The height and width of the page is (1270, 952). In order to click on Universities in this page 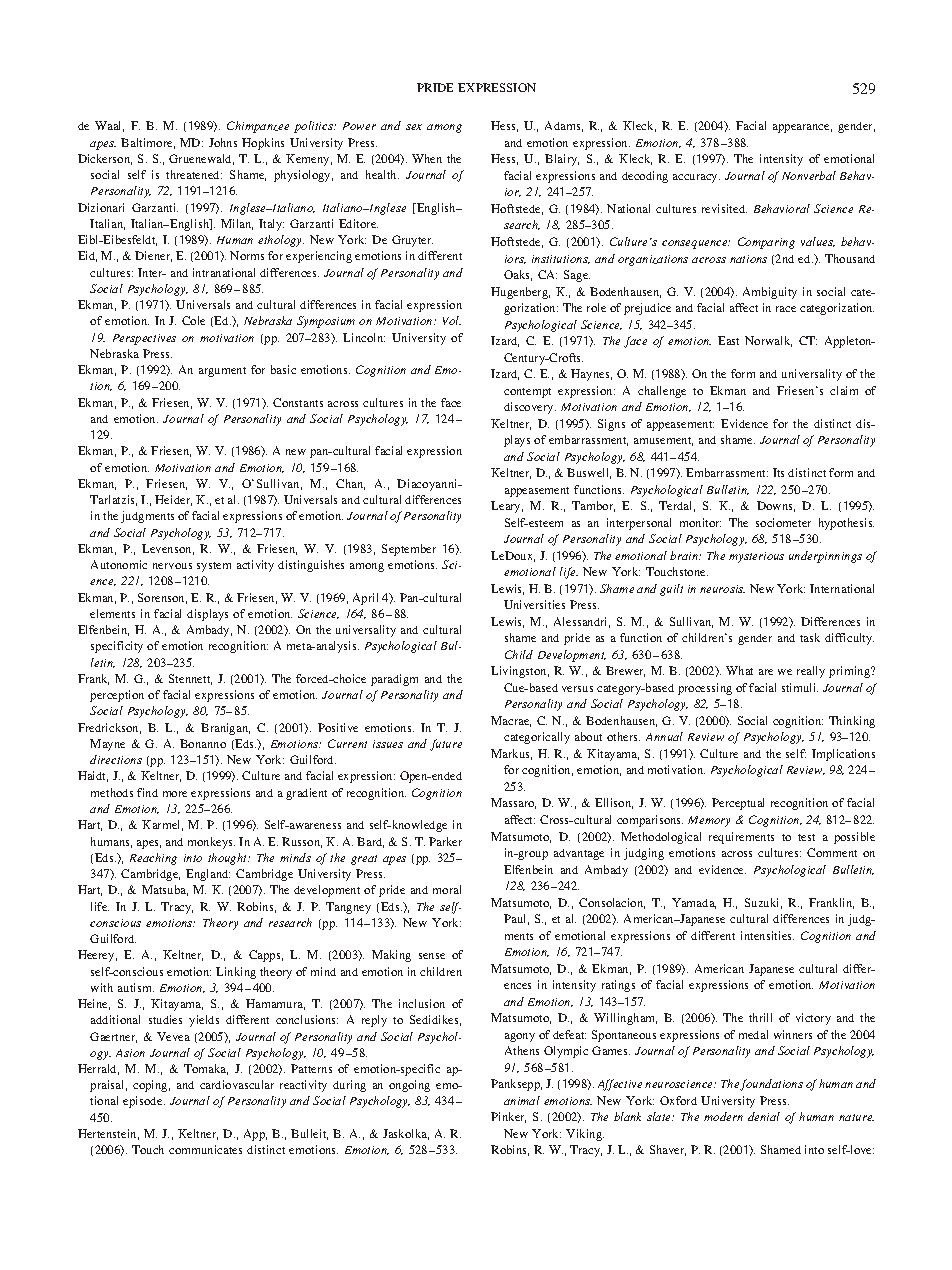, I will do `click(534, 604)`.
